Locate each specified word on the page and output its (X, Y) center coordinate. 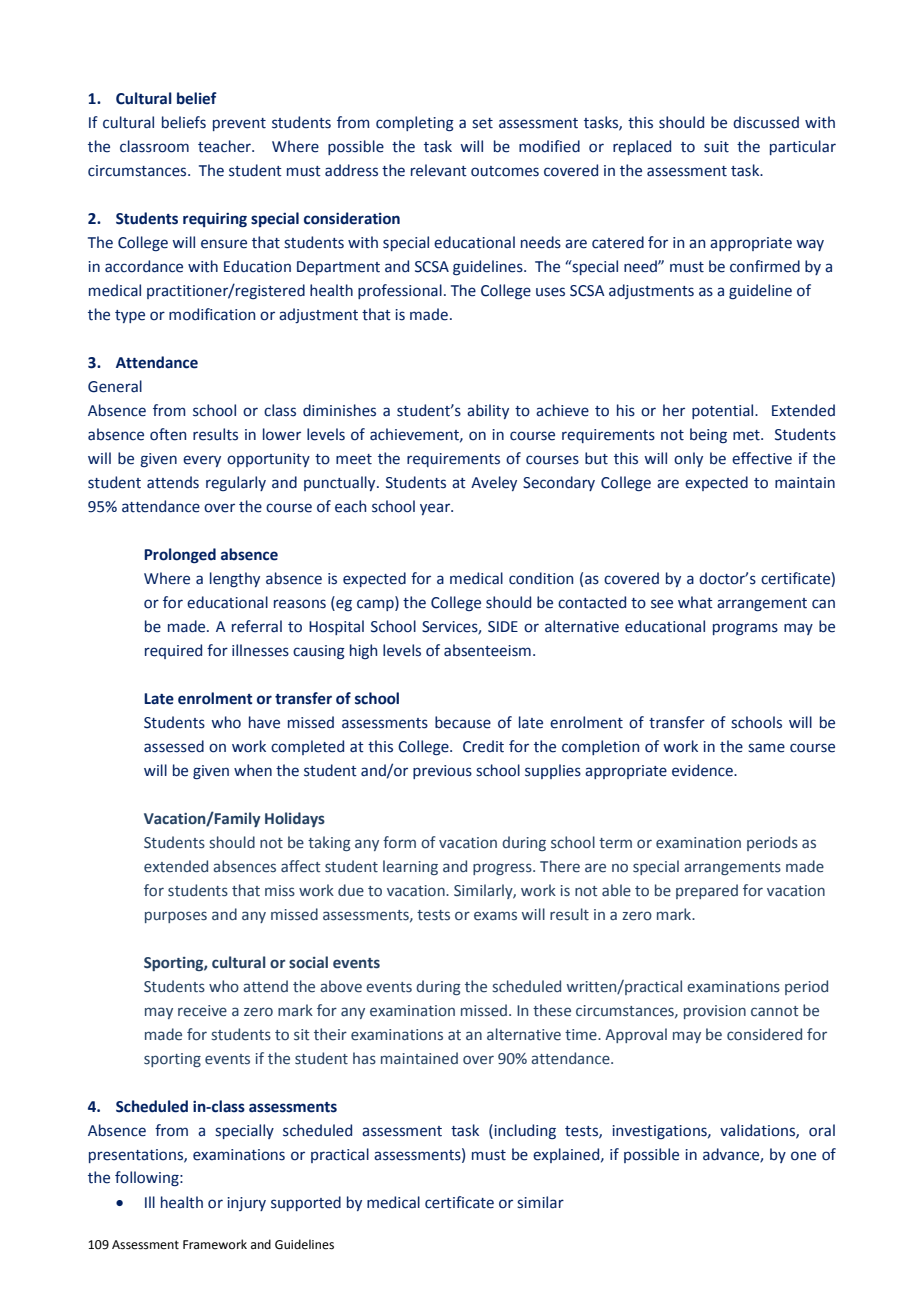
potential (724, 411)
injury (246, 1204)
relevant (439, 170)
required (173, 651)
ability (488, 411)
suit (716, 147)
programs (745, 629)
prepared (707, 891)
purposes (176, 917)
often (168, 434)
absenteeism (487, 650)
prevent (239, 124)
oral (822, 1130)
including (524, 1131)
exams (495, 916)
